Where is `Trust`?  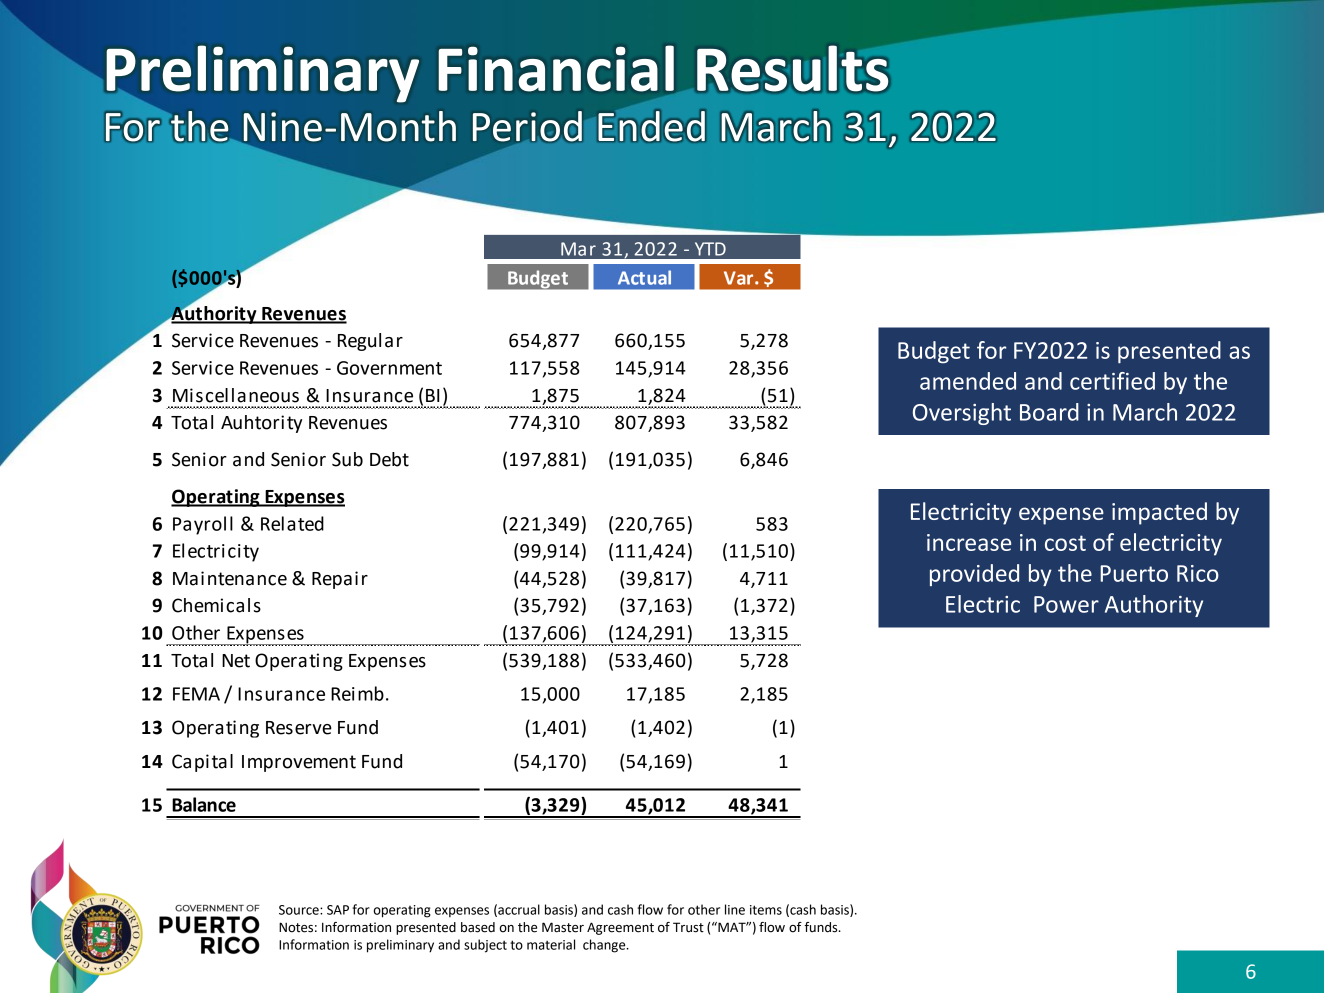 Trust is located at coordinates (688, 927).
